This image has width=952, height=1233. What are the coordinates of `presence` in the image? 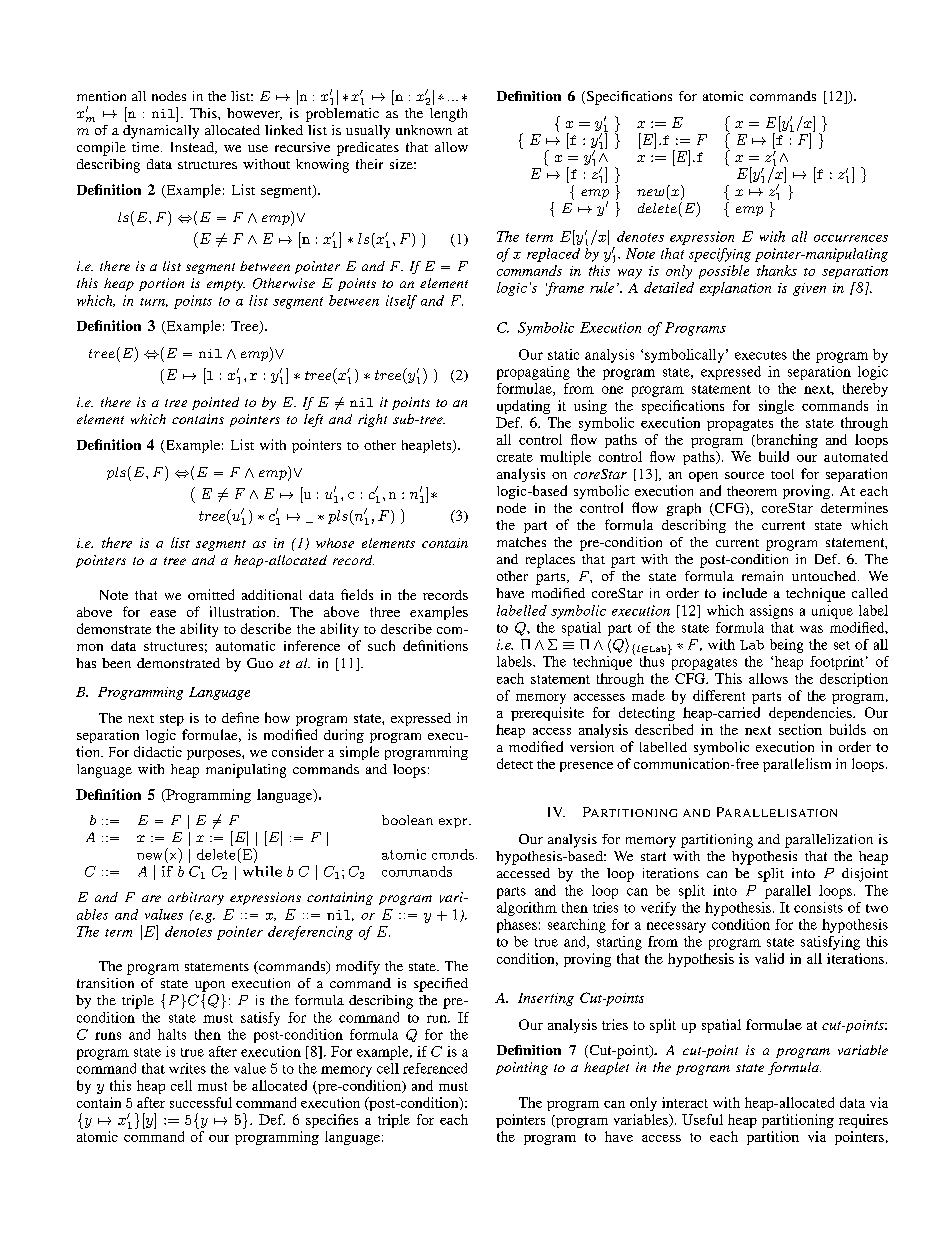 It's located at (586, 767).
